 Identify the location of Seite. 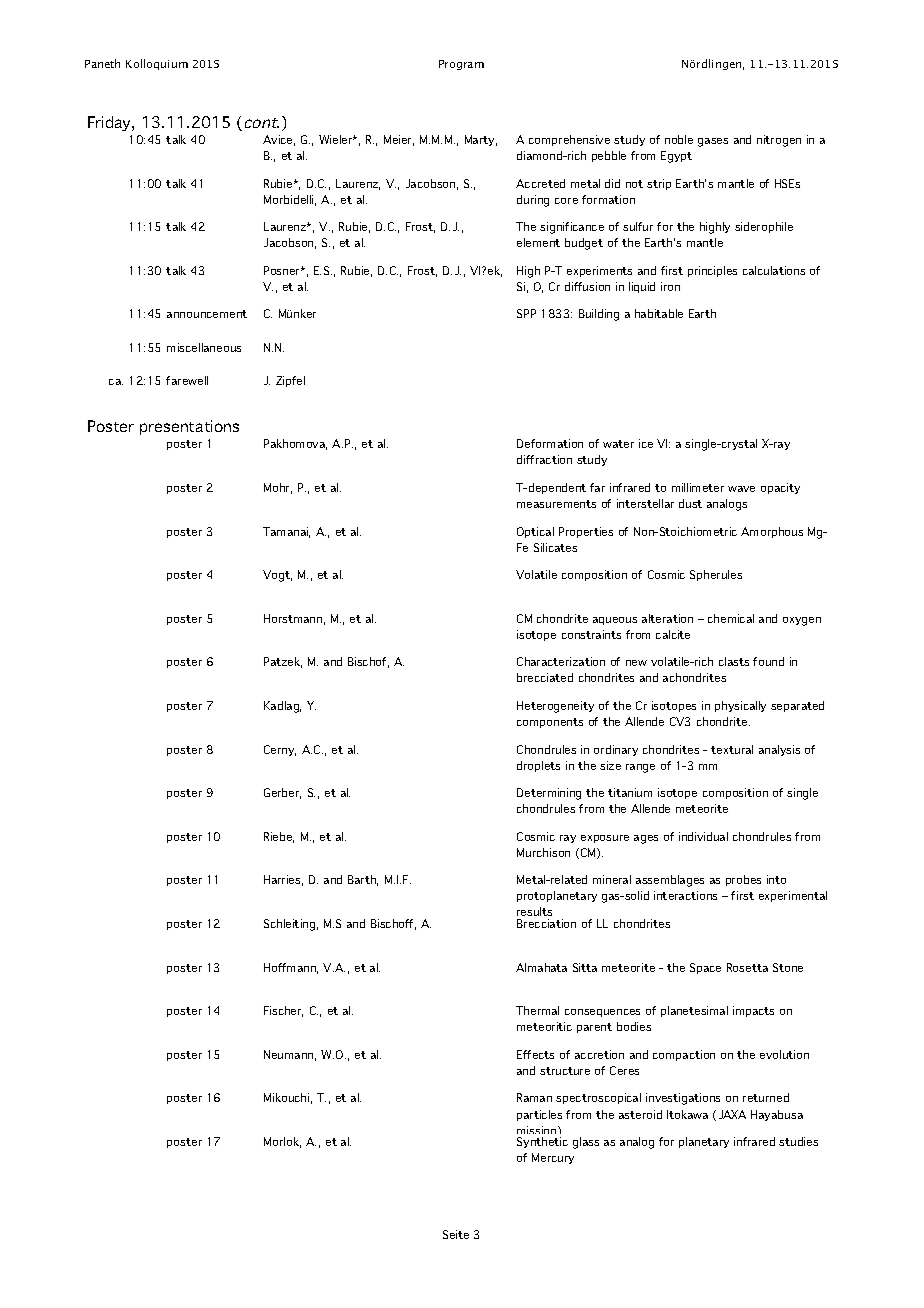
(456, 1234).
